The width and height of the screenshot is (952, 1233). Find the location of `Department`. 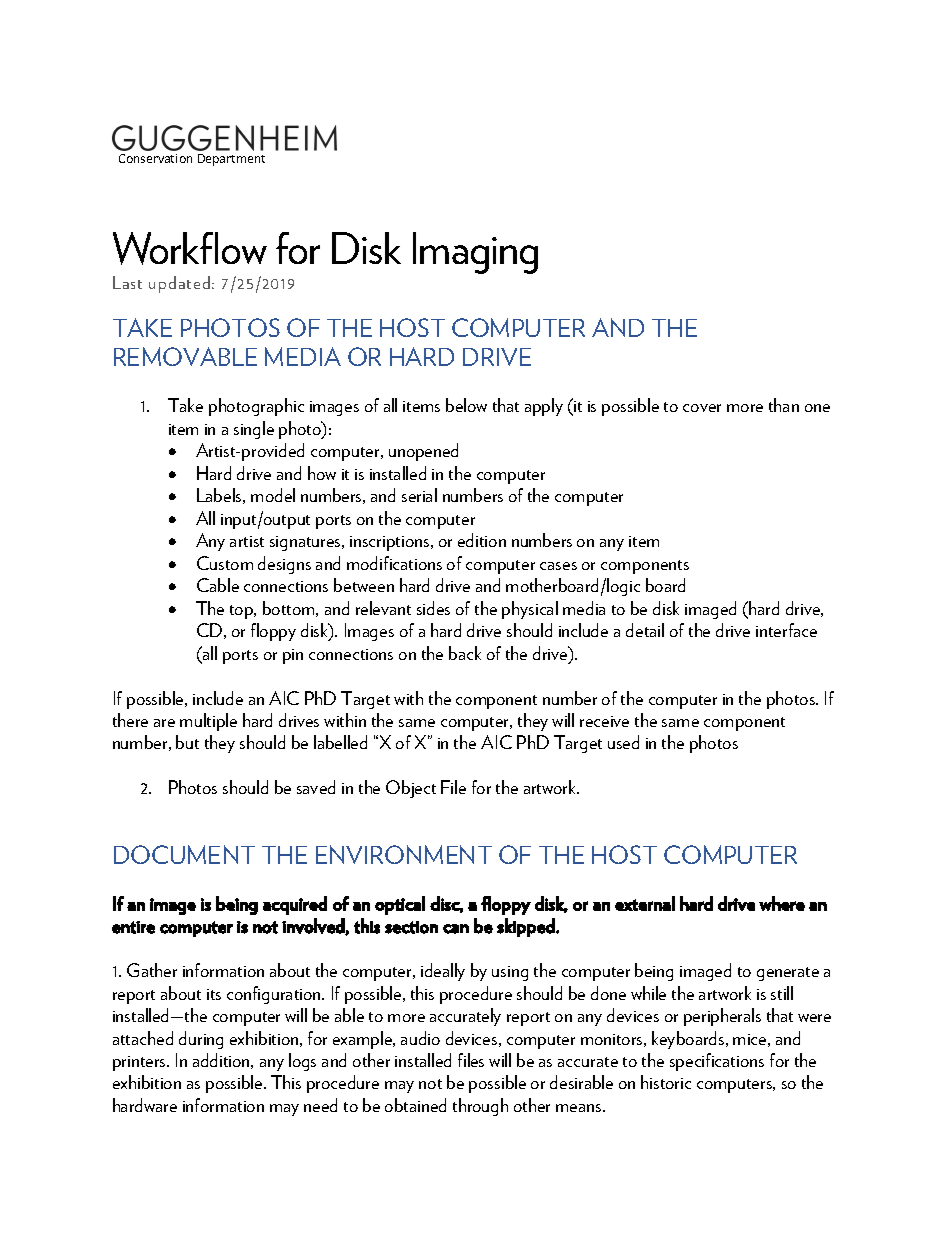

Department is located at coordinates (231, 160).
